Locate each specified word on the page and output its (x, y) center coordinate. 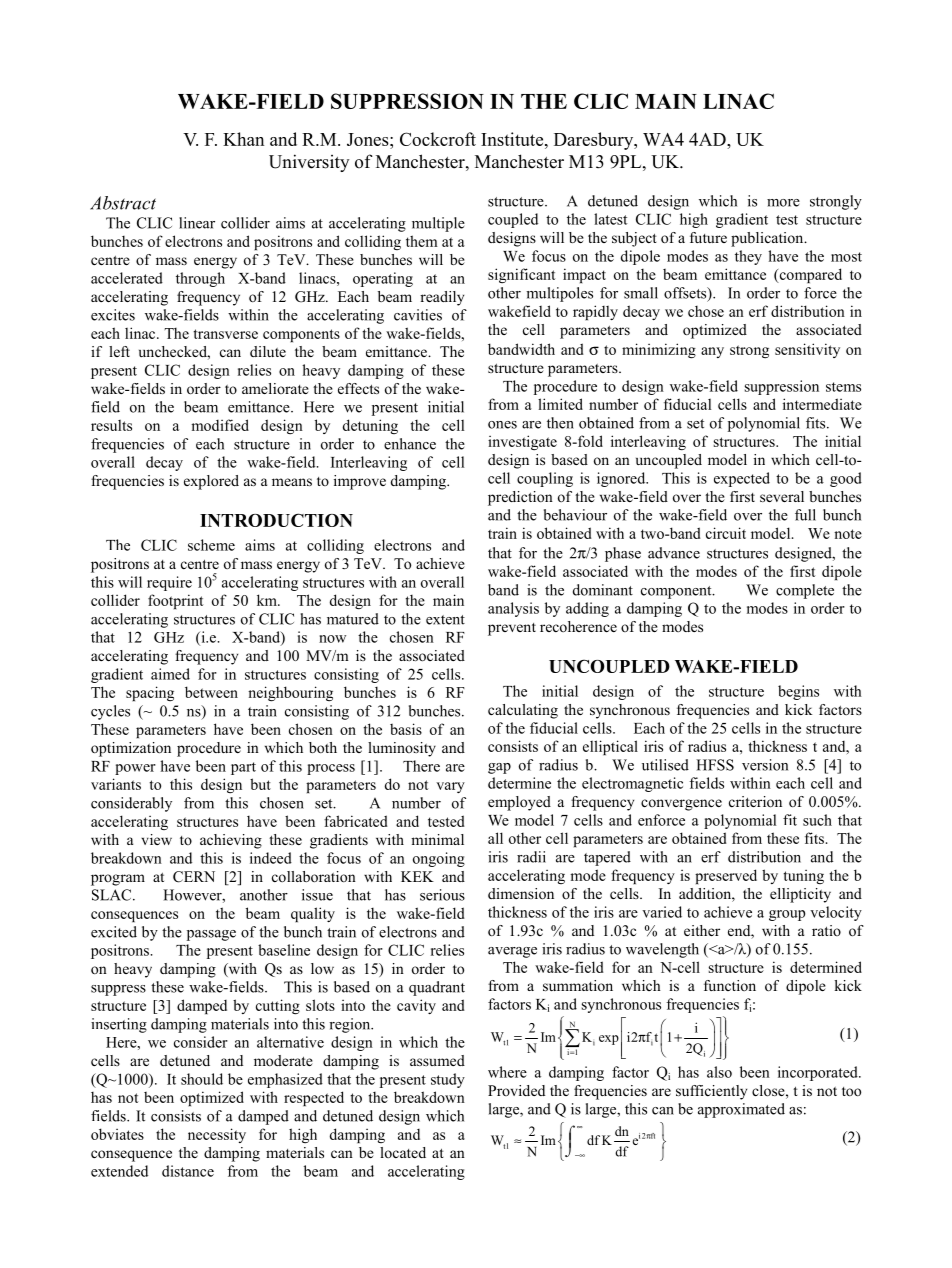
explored (211, 482)
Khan (243, 139)
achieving (231, 841)
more (783, 203)
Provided (516, 1090)
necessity (217, 1135)
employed (519, 803)
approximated (741, 1110)
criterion (755, 801)
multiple (438, 224)
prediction (520, 498)
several (782, 496)
